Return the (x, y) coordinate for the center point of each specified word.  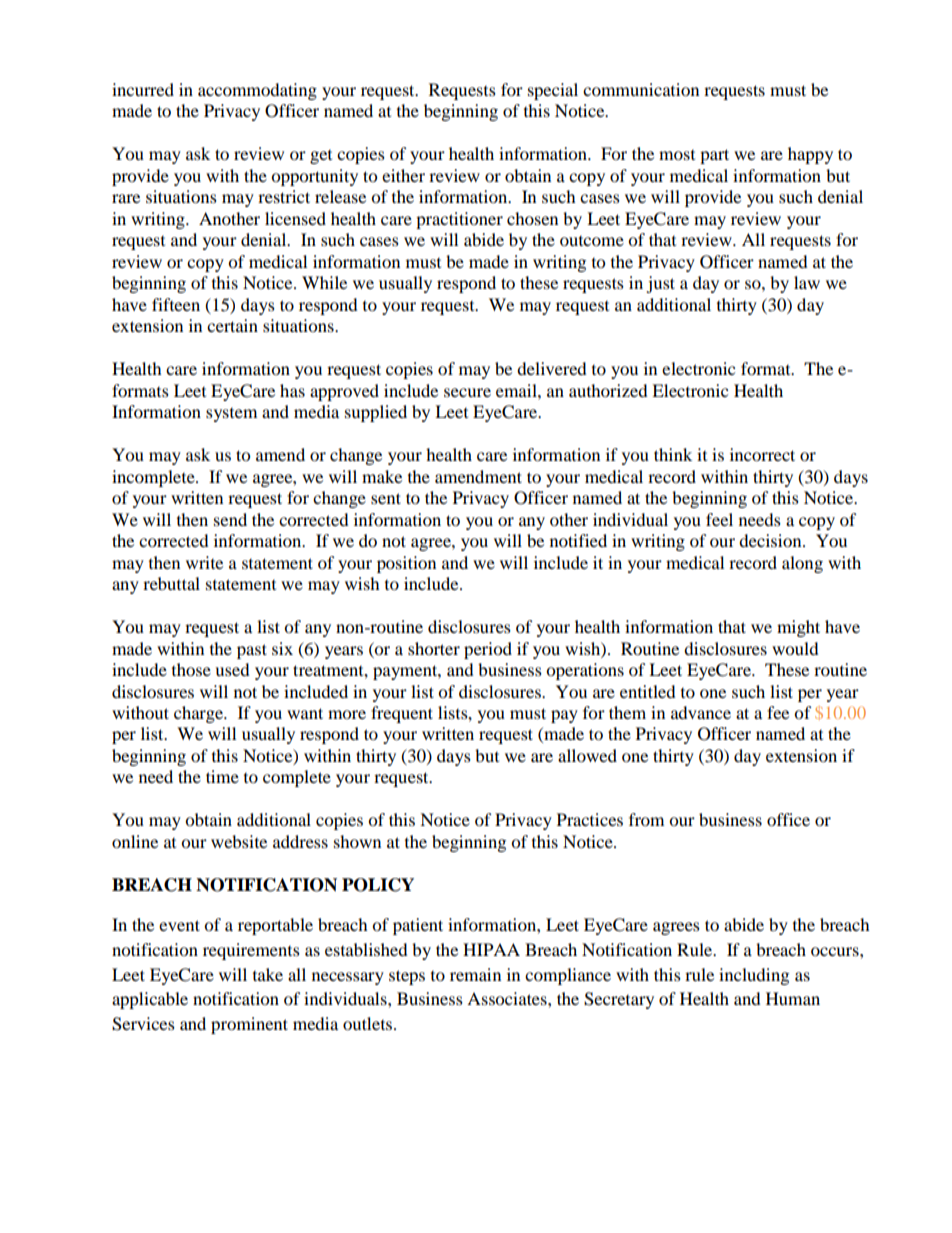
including (754, 976)
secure (467, 392)
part (714, 156)
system (231, 415)
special (553, 91)
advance (701, 712)
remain (475, 974)
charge (199, 714)
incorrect (762, 454)
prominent (249, 1025)
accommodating (257, 91)
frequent (402, 714)
